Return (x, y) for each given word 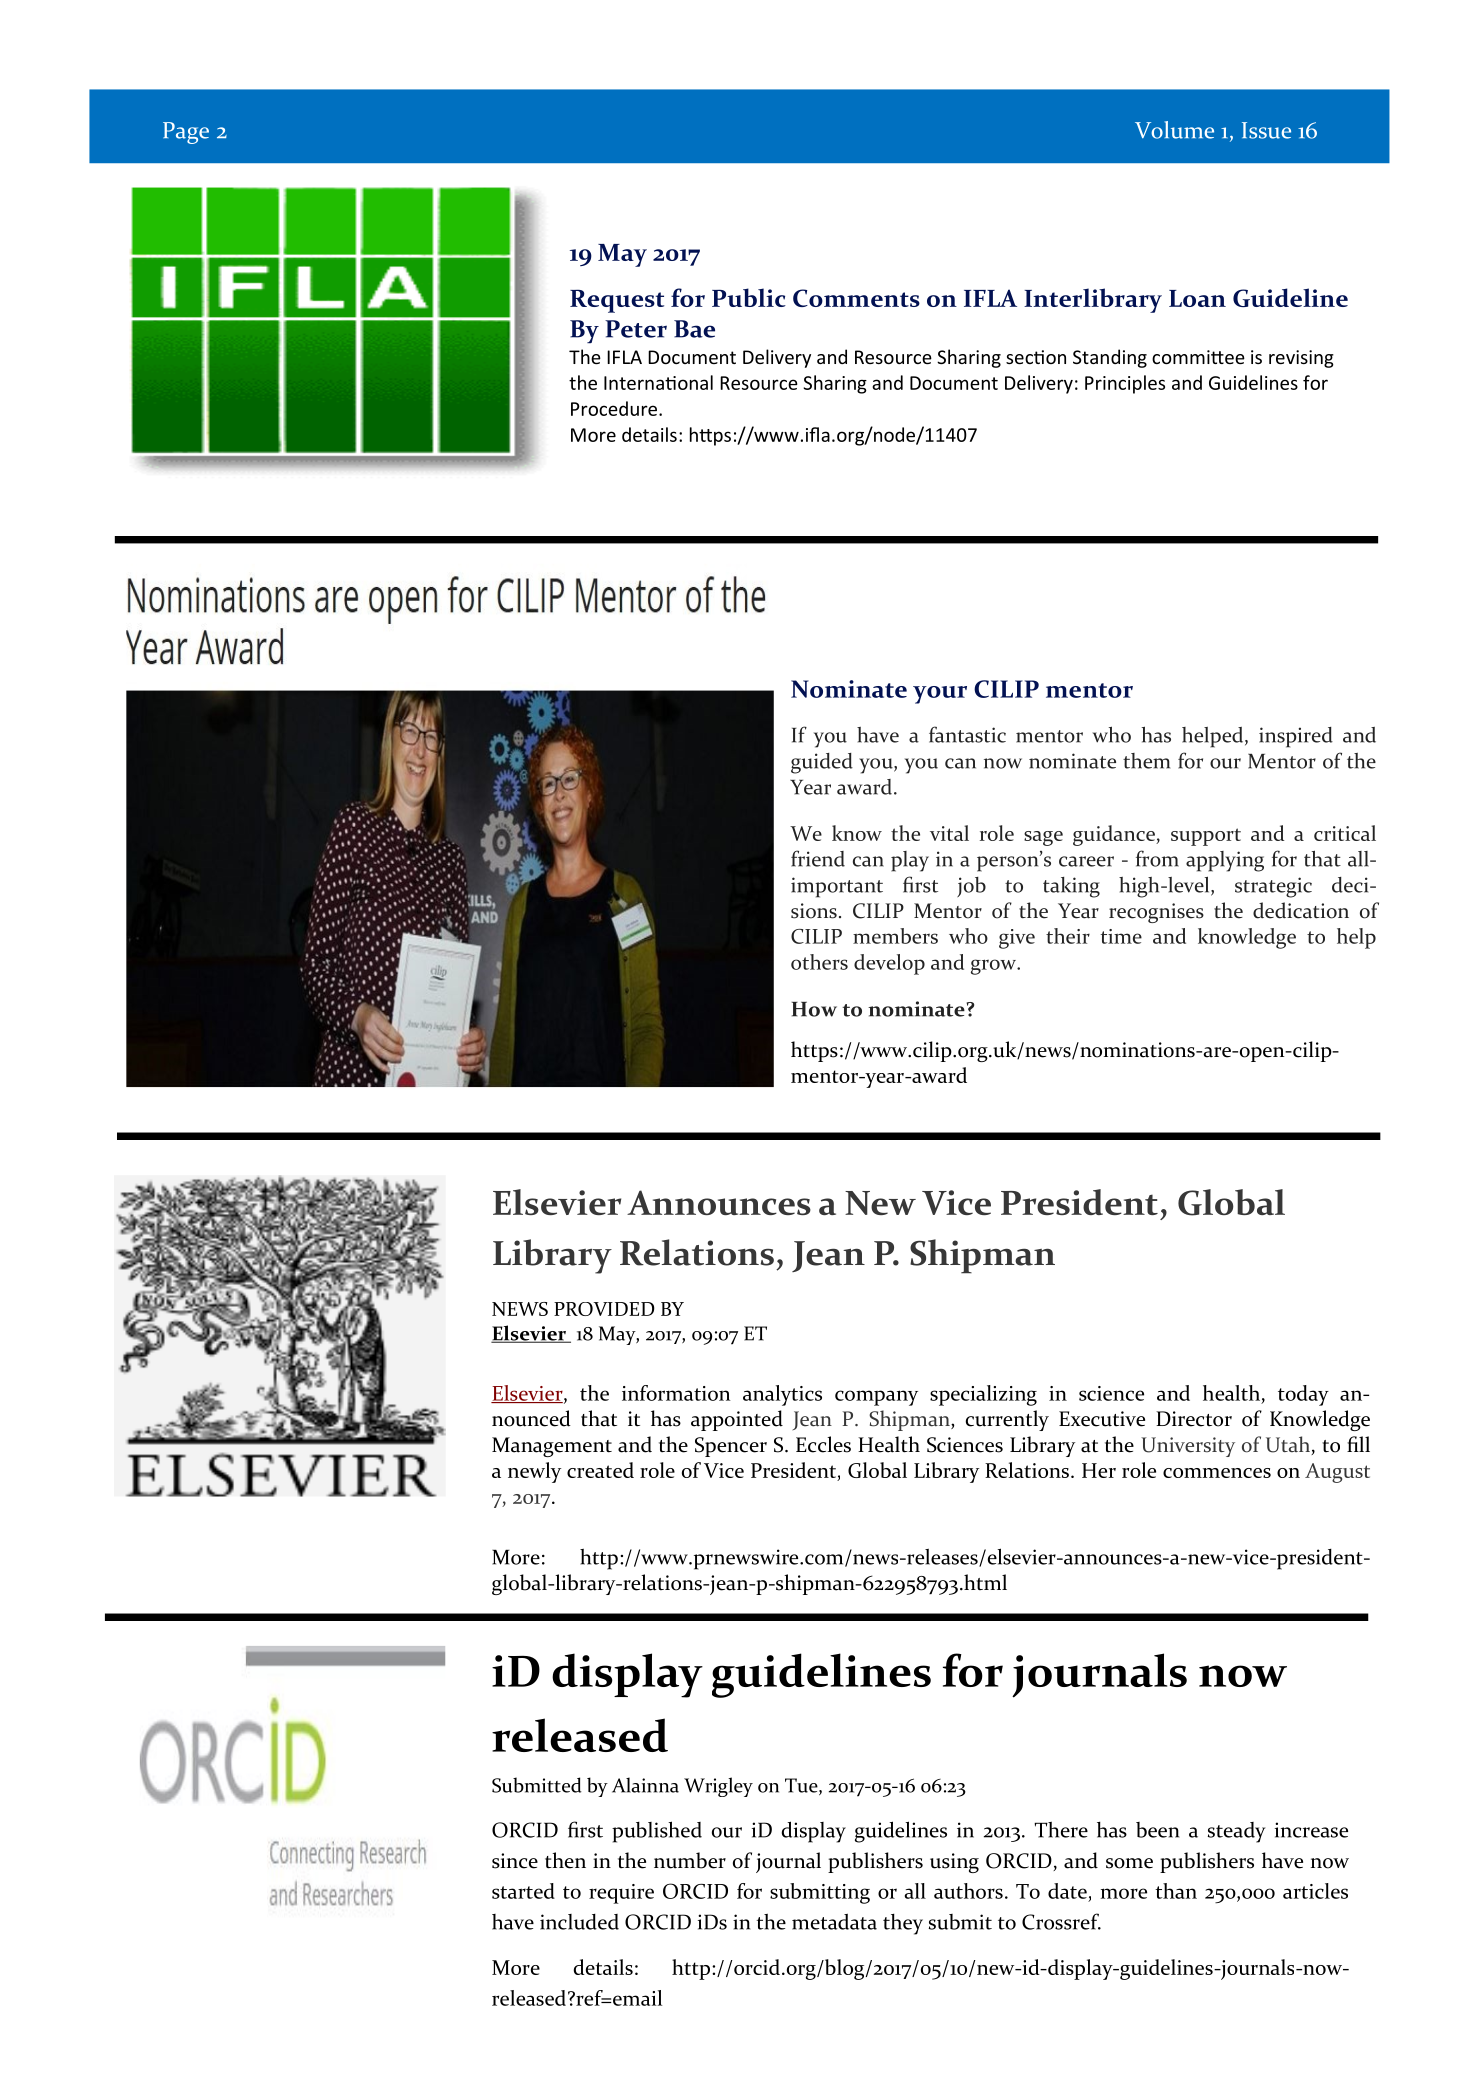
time (1121, 936)
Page (186, 133)
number (690, 1860)
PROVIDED (604, 1309)
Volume (1174, 130)
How (814, 1009)
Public (749, 297)
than (1176, 1891)
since (515, 1861)
